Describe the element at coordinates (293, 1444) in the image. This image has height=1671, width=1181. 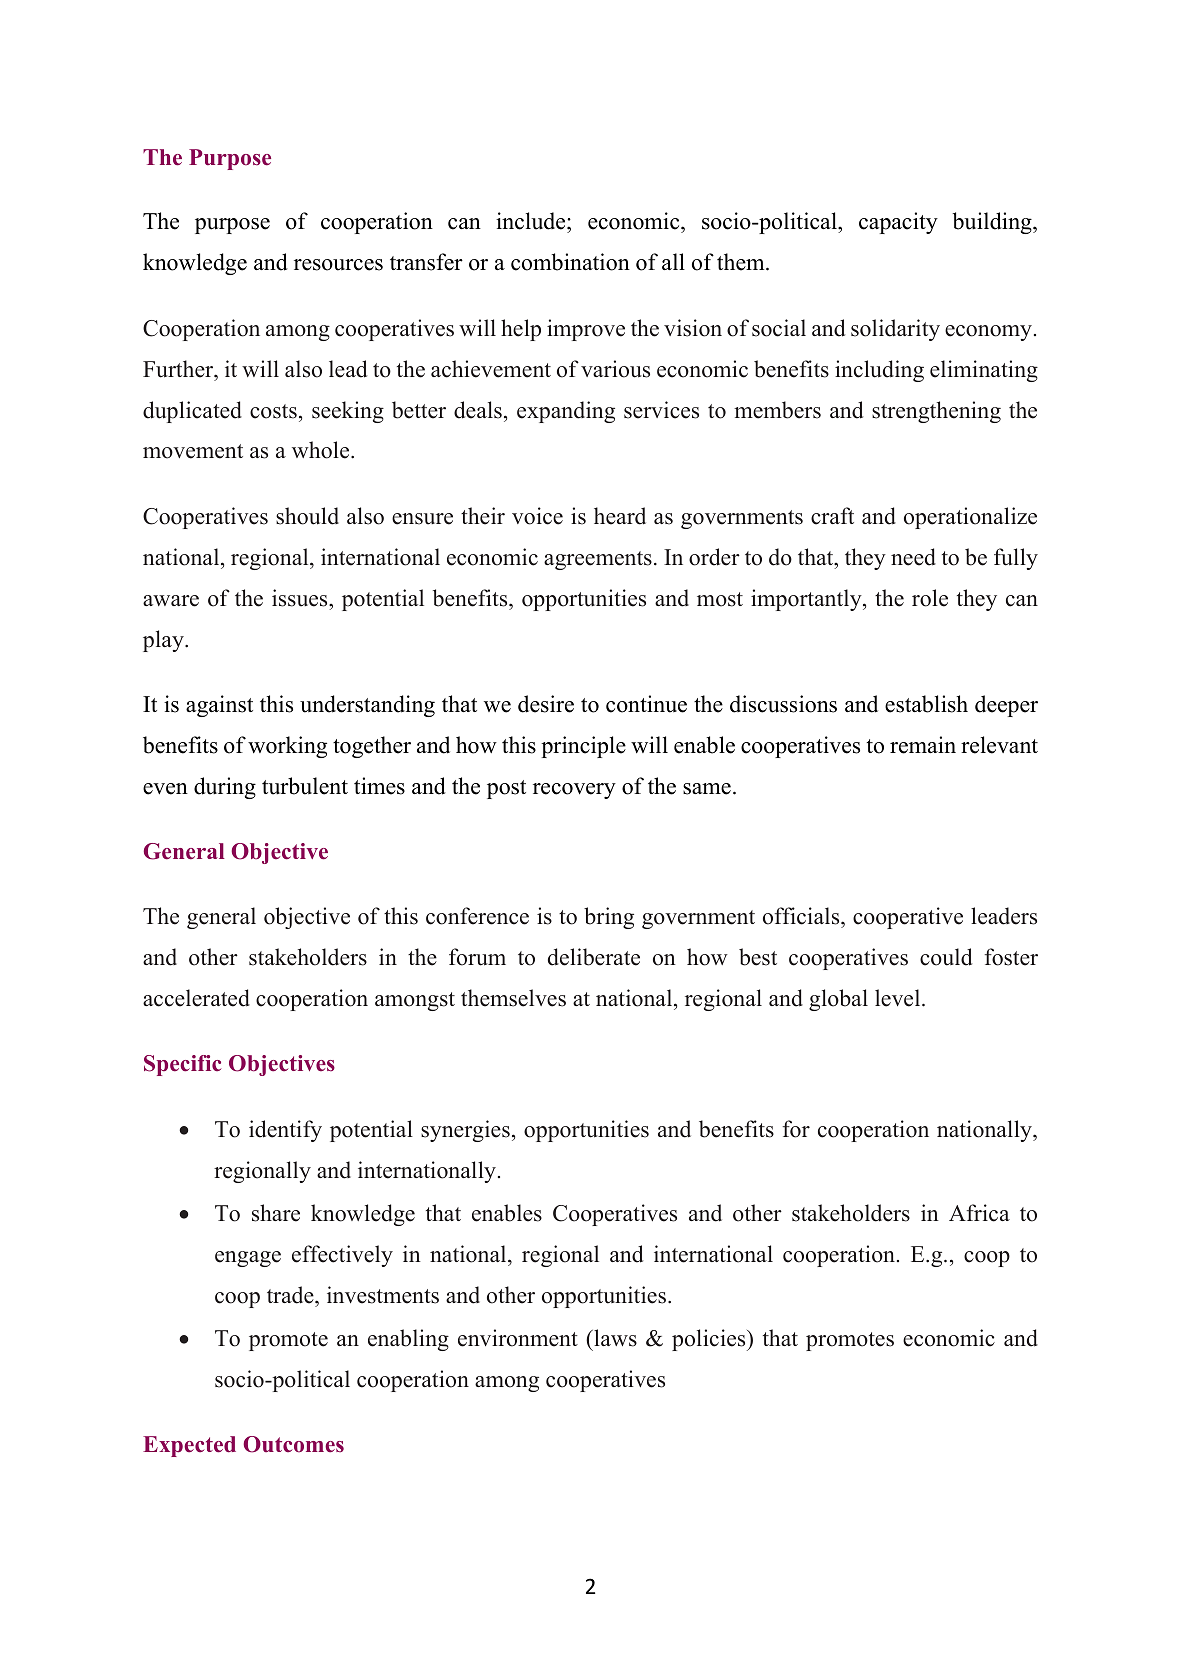
I see `Outcomes` at that location.
